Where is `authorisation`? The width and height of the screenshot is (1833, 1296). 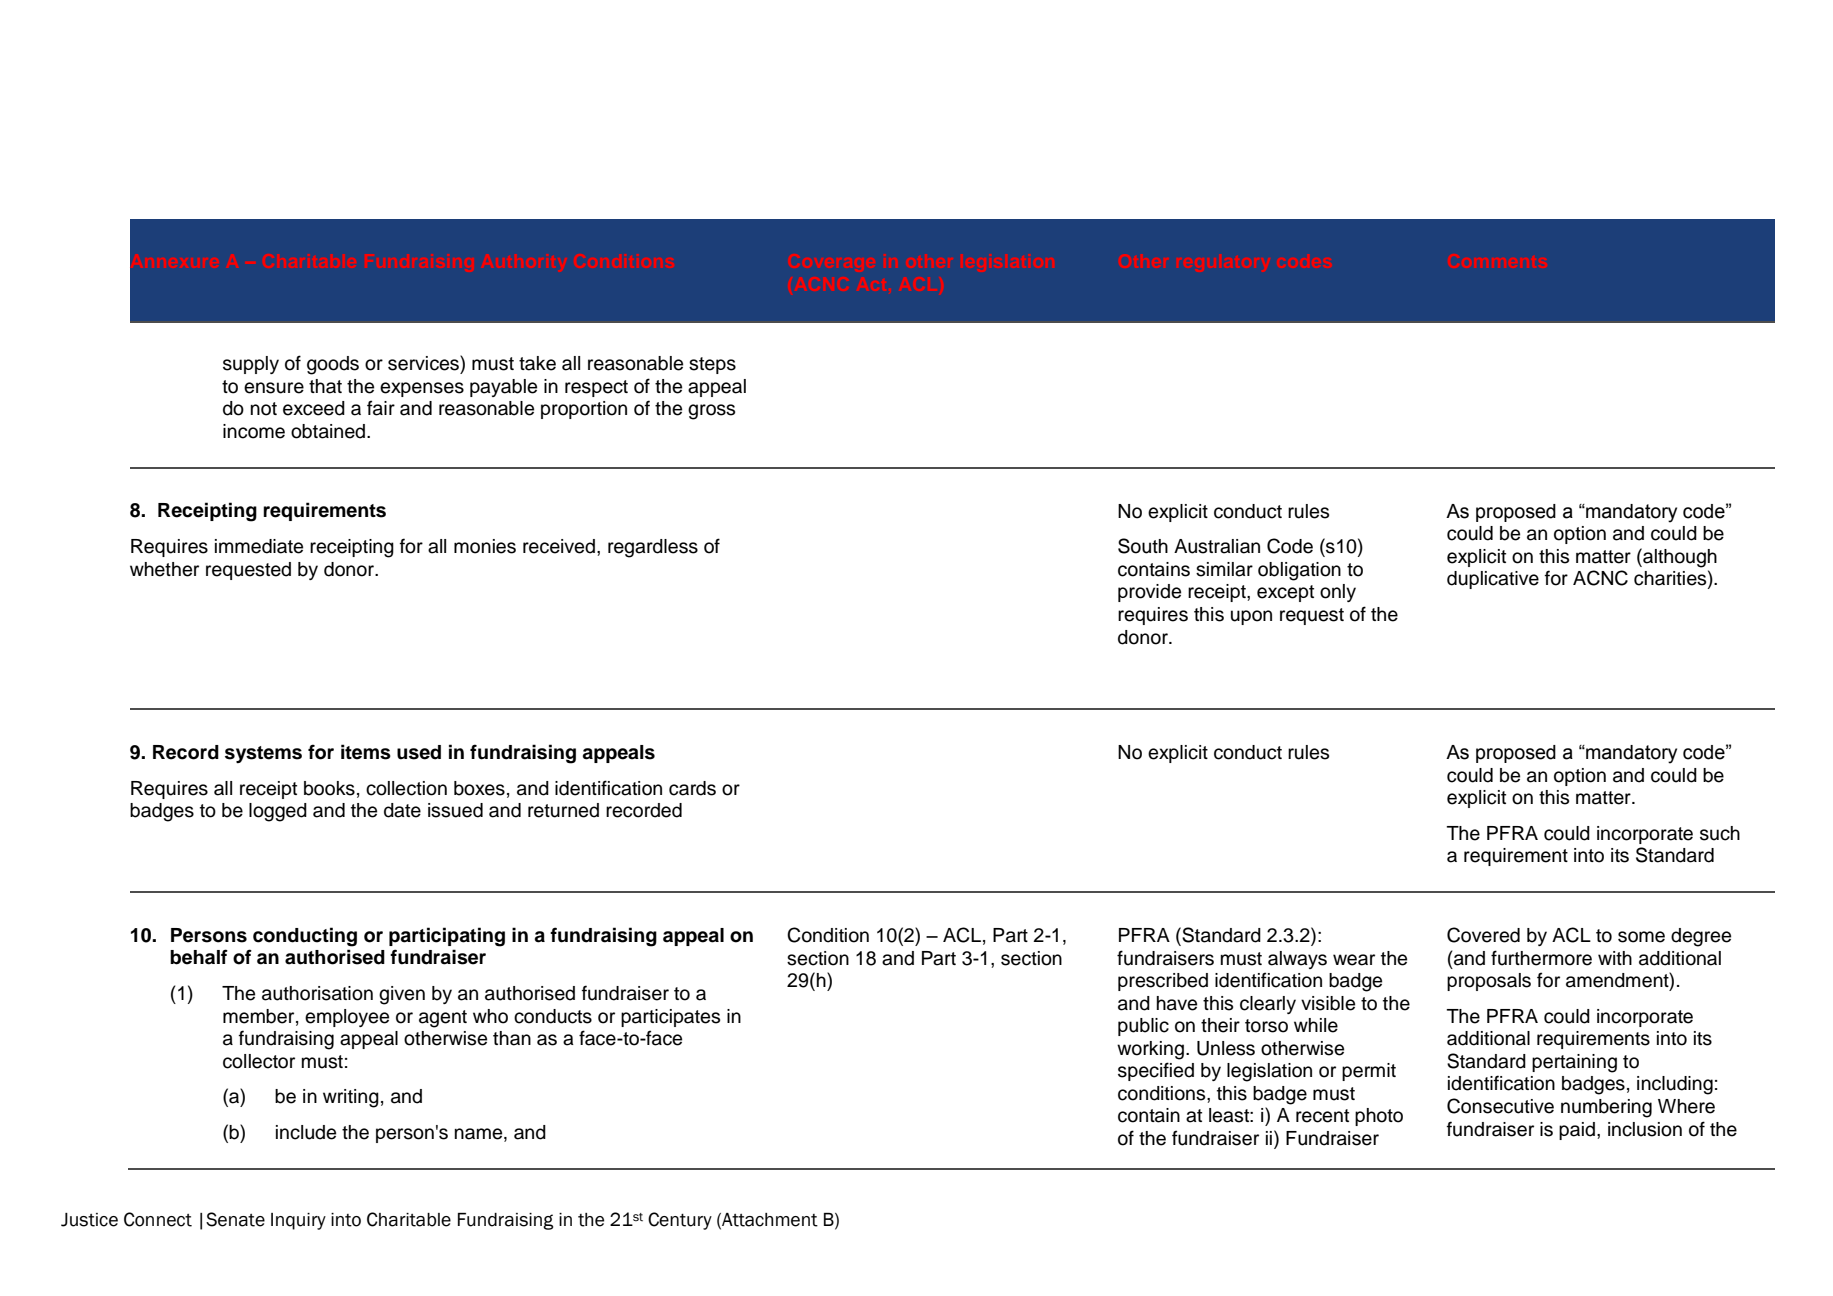
authorisation is located at coordinates (317, 993).
